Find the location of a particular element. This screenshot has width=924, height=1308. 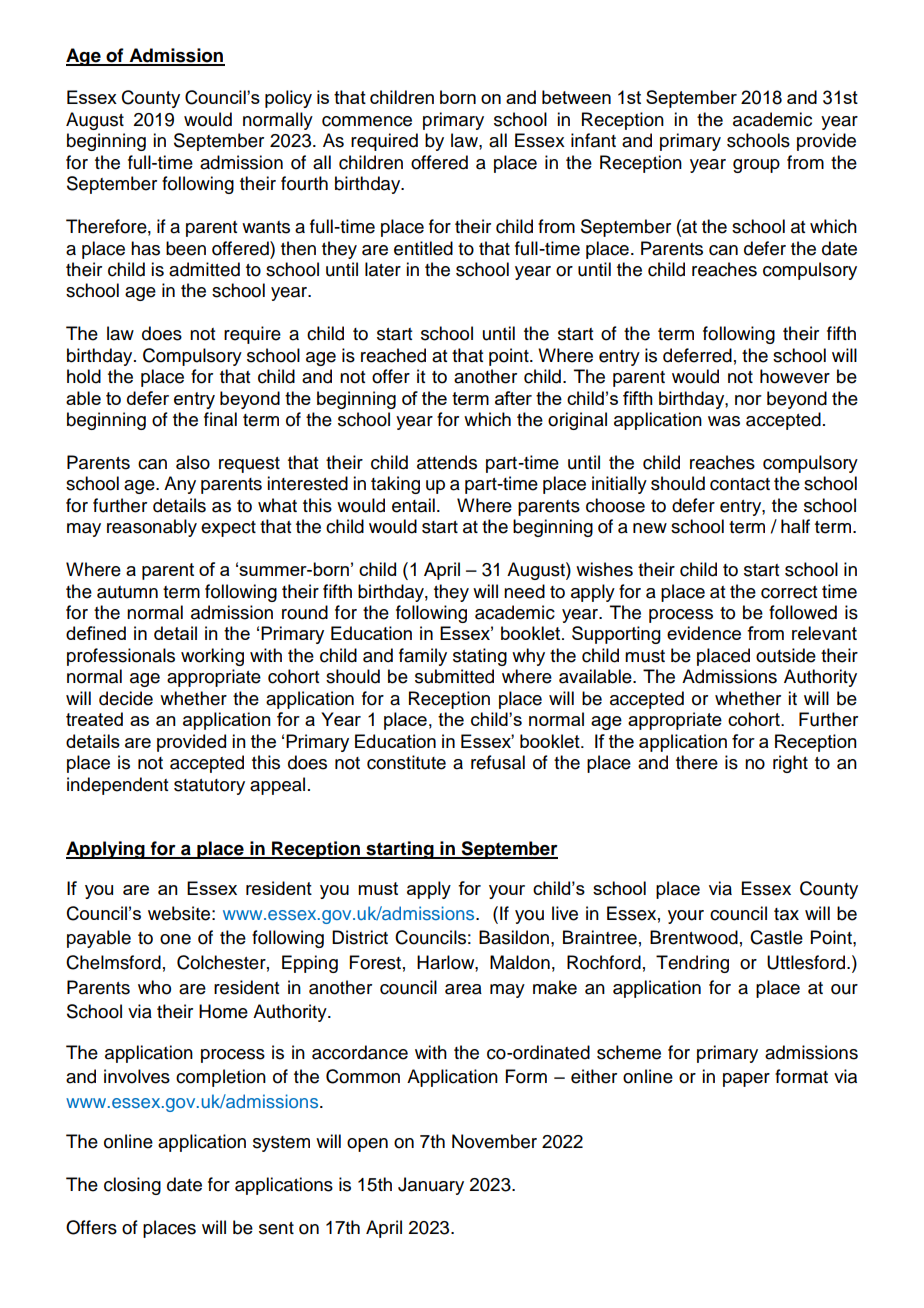

final is located at coordinates (220, 419).
